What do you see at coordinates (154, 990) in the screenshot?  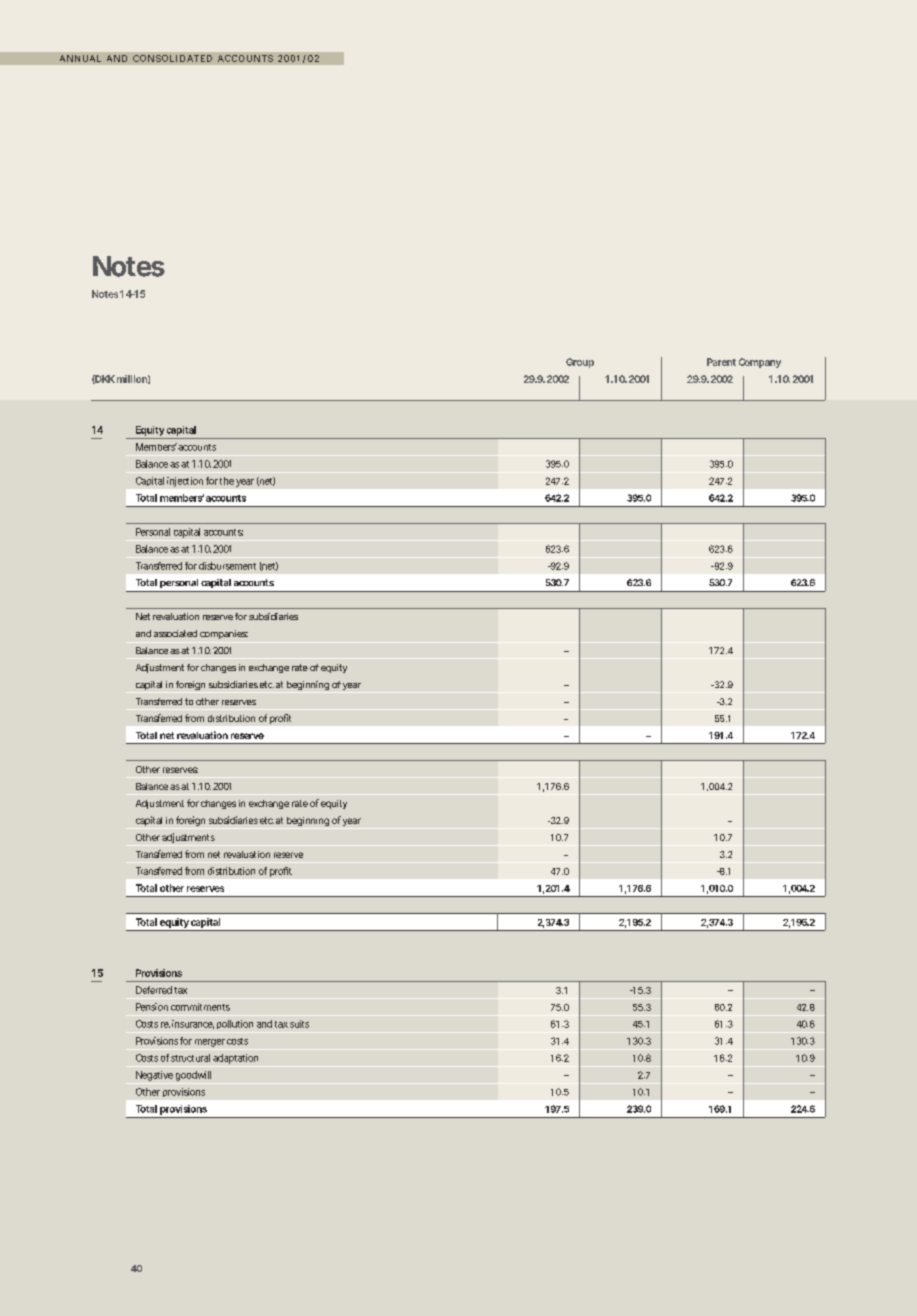 I see `Deferred` at bounding box center [154, 990].
